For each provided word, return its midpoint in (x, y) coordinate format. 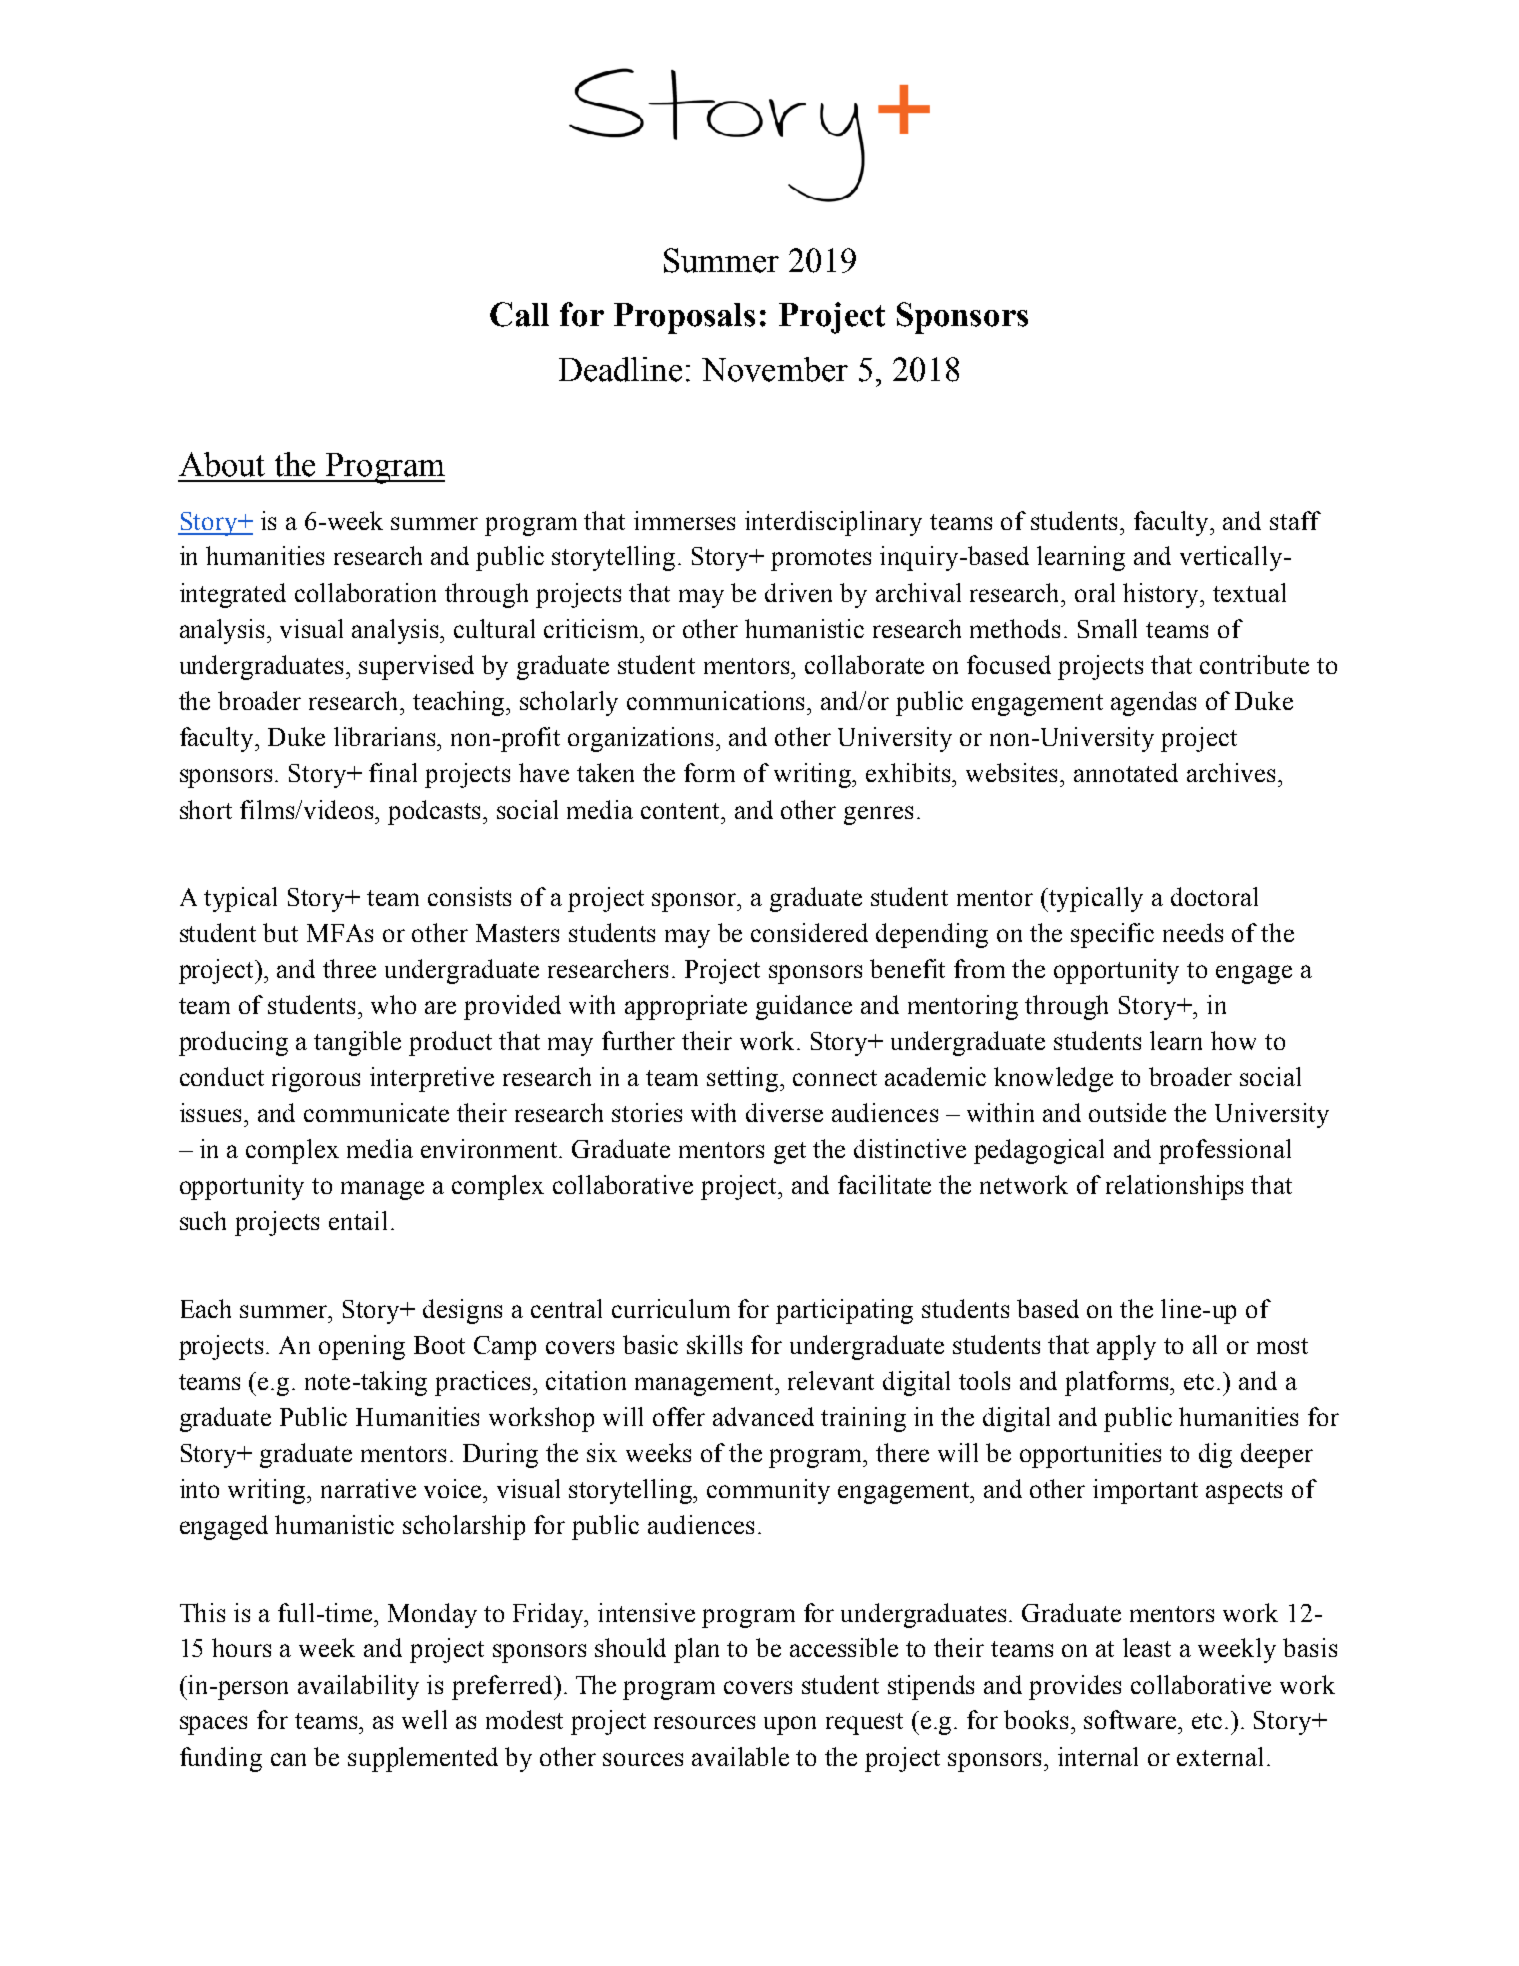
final (393, 772)
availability (358, 1687)
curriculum (671, 1308)
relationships (1174, 1187)
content (682, 811)
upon (790, 1725)
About (222, 464)
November (775, 369)
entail (358, 1220)
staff (1295, 520)
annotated (1126, 772)
